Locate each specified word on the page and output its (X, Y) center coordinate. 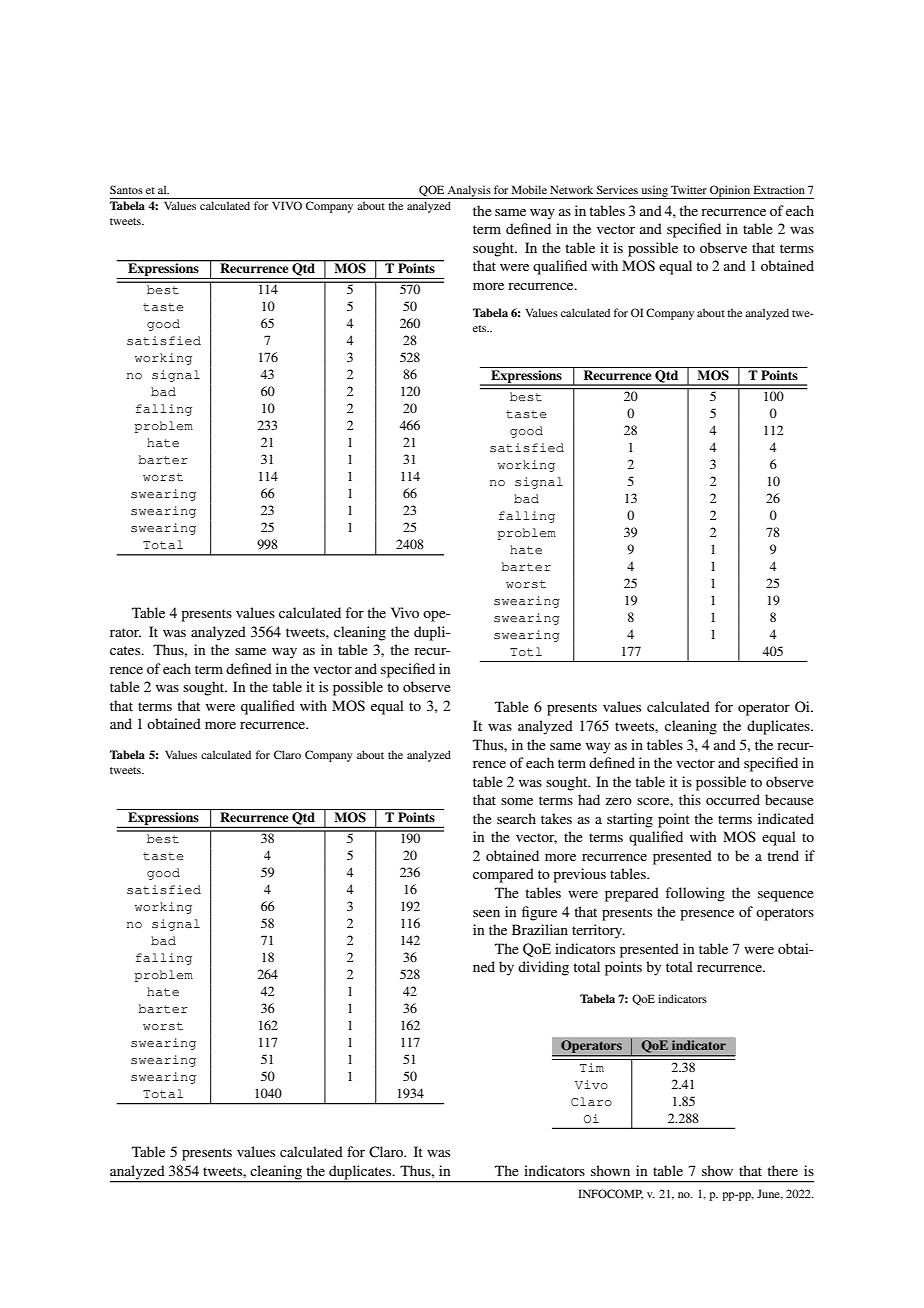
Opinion (730, 192)
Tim (592, 1067)
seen (486, 913)
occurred (733, 799)
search (516, 818)
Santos (126, 189)
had (589, 799)
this (690, 799)
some (517, 801)
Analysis (469, 192)
